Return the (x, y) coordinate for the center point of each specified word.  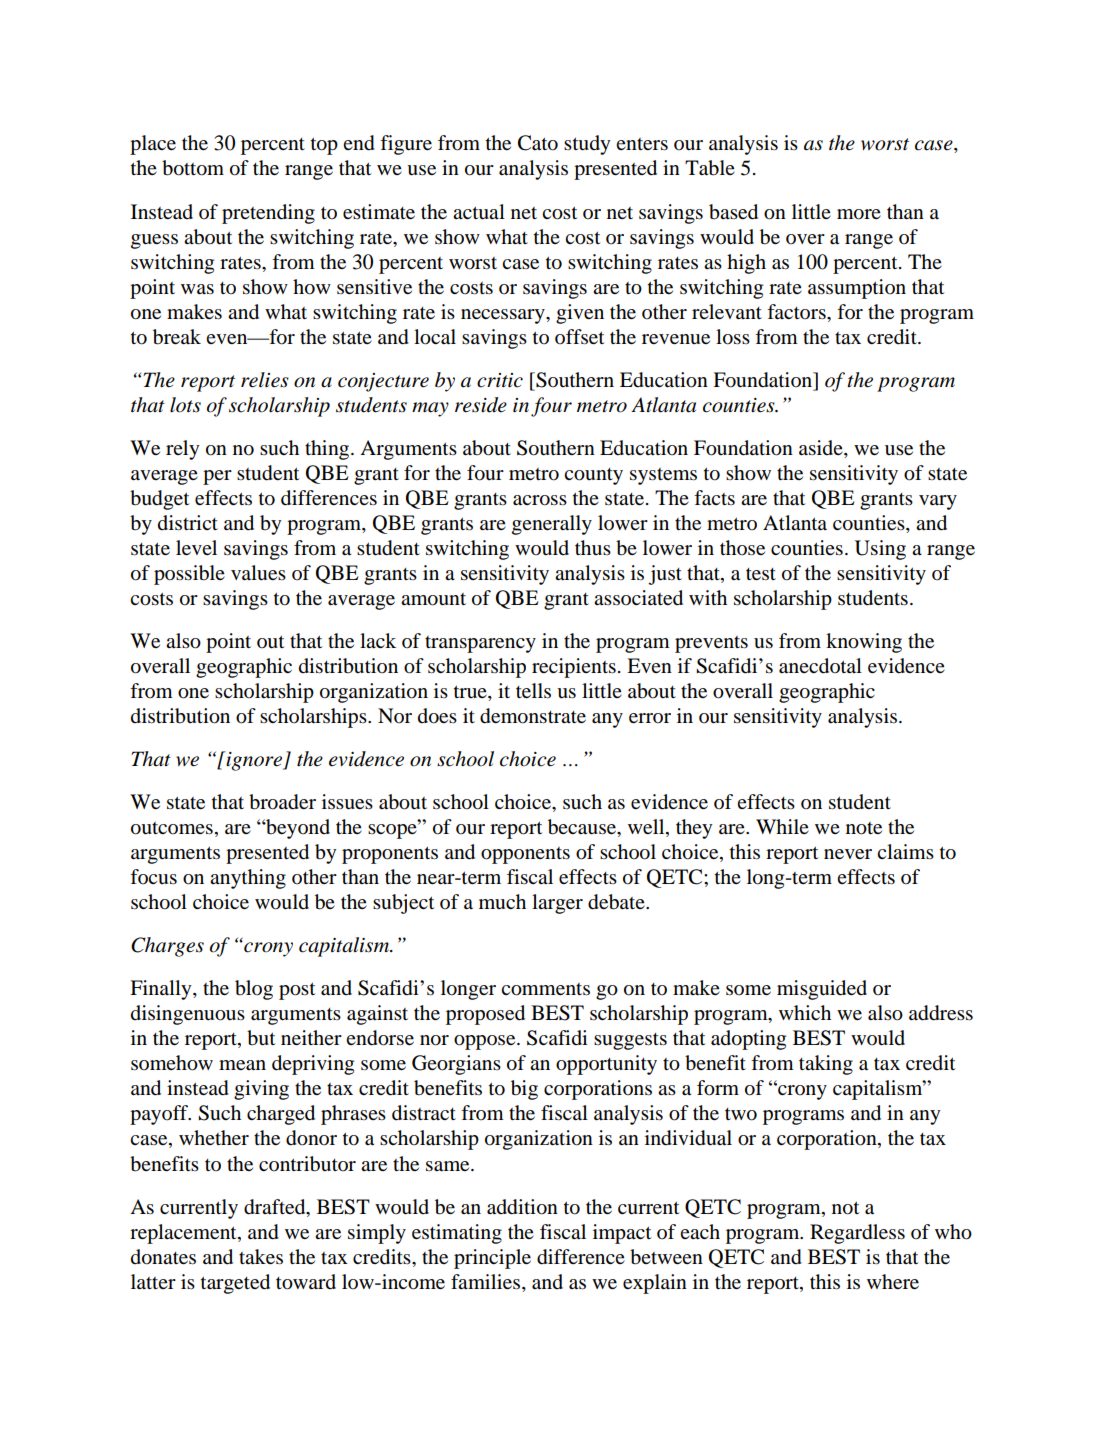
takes (261, 1257)
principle (492, 1259)
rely (183, 450)
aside (822, 449)
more (859, 214)
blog (254, 990)
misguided (822, 990)
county (593, 476)
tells (533, 691)
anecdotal (820, 666)
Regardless (857, 1234)
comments (545, 989)
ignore (254, 761)
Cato (538, 143)
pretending (268, 214)
